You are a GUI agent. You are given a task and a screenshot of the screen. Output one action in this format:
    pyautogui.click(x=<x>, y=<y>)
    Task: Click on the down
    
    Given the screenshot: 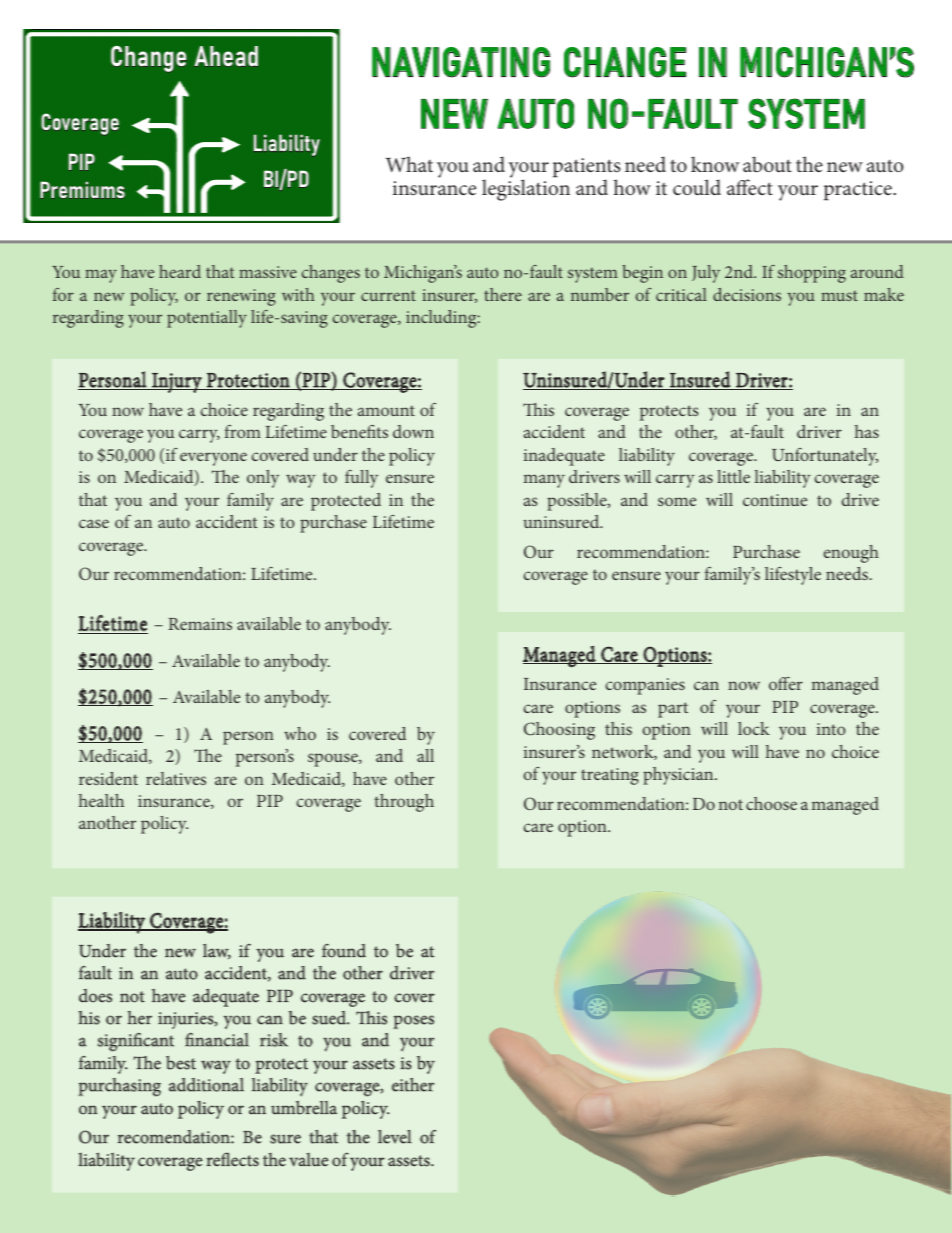 What is the action you would take?
    pyautogui.click(x=413, y=431)
